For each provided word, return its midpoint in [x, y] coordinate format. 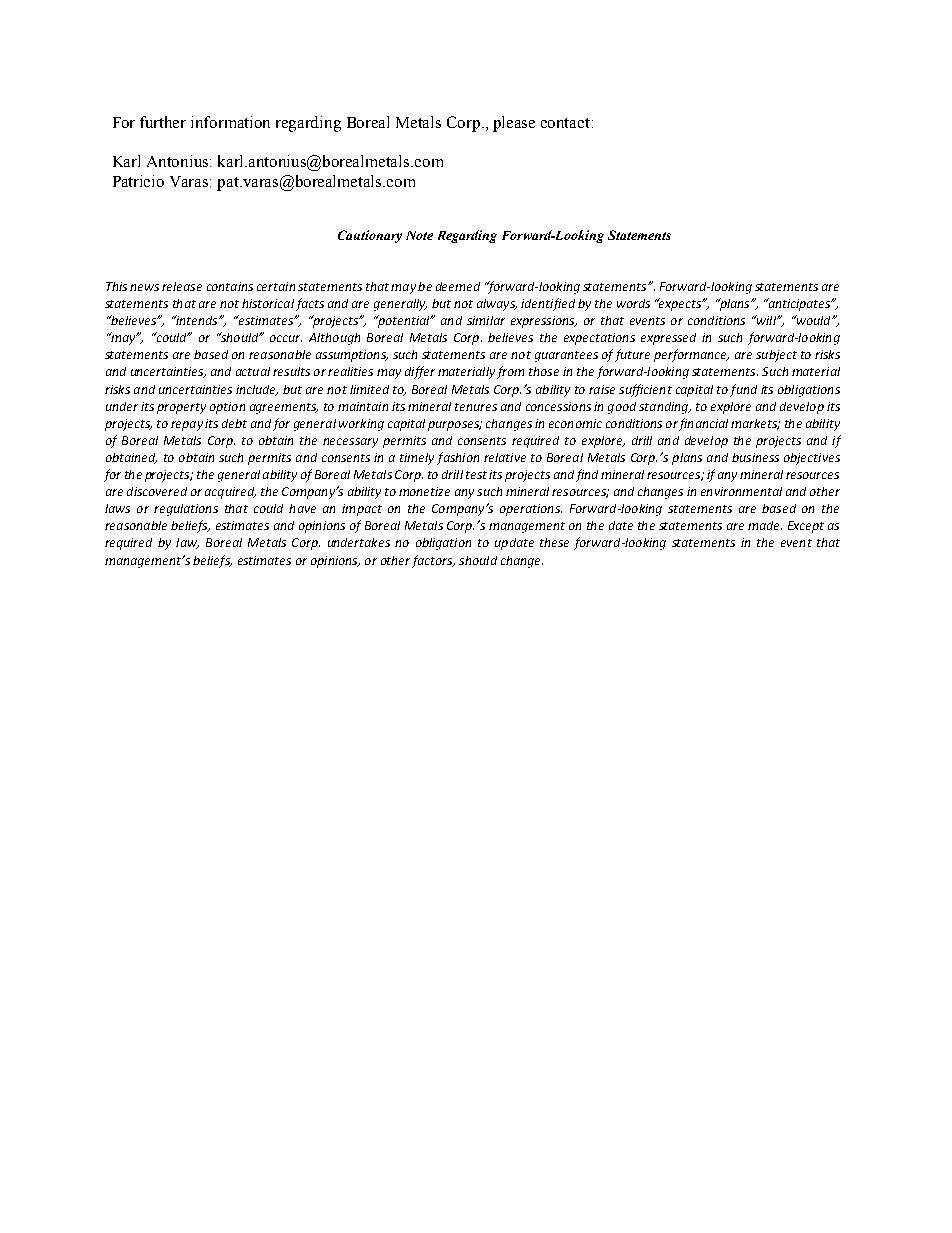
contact [567, 123]
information [230, 122]
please [514, 124]
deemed [458, 286]
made [765, 525]
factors [433, 561]
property [181, 408]
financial [703, 424]
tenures [476, 407]
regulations [186, 510]
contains [230, 286]
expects [680, 304]
